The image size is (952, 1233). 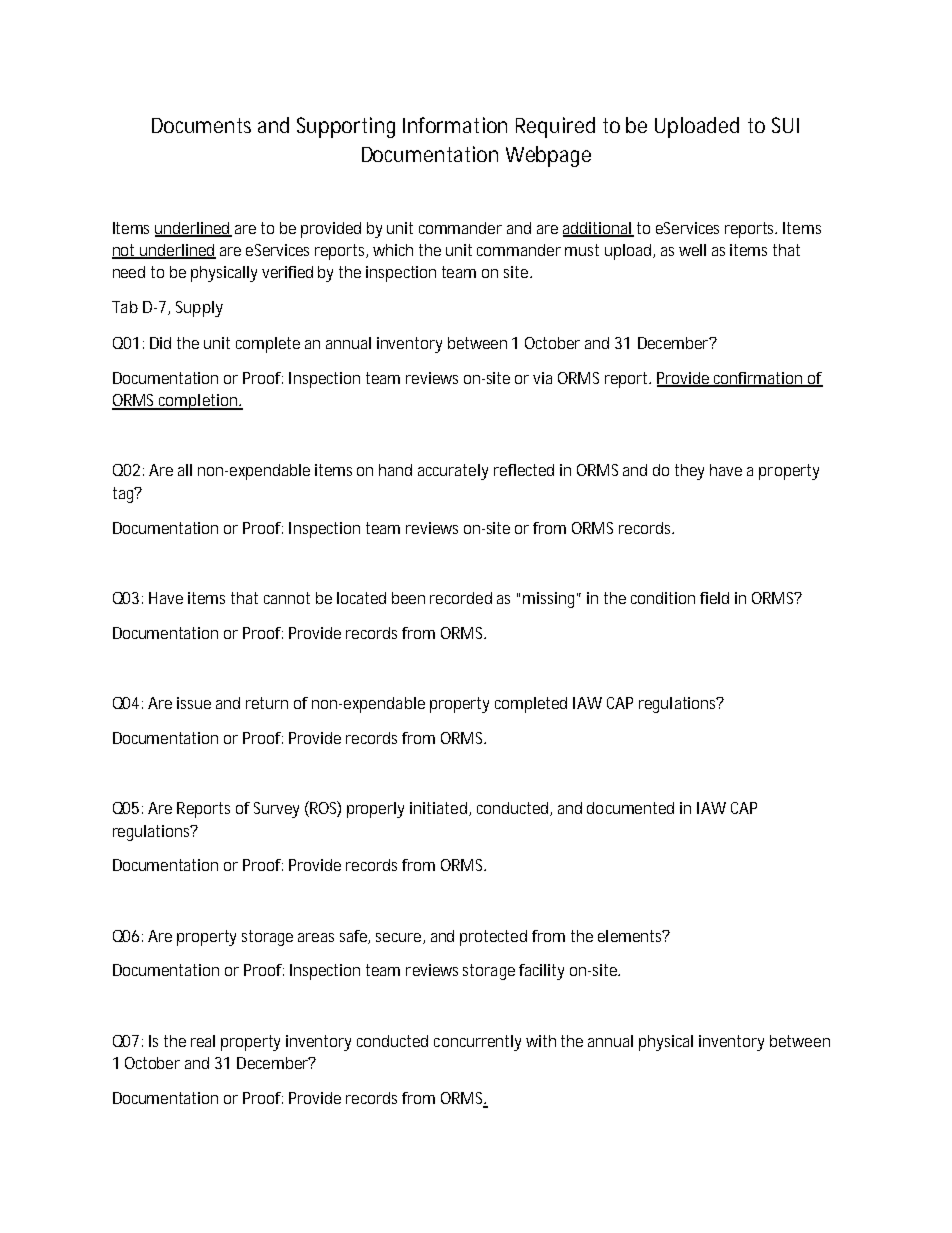 I want to click on accurately, so click(x=453, y=472).
